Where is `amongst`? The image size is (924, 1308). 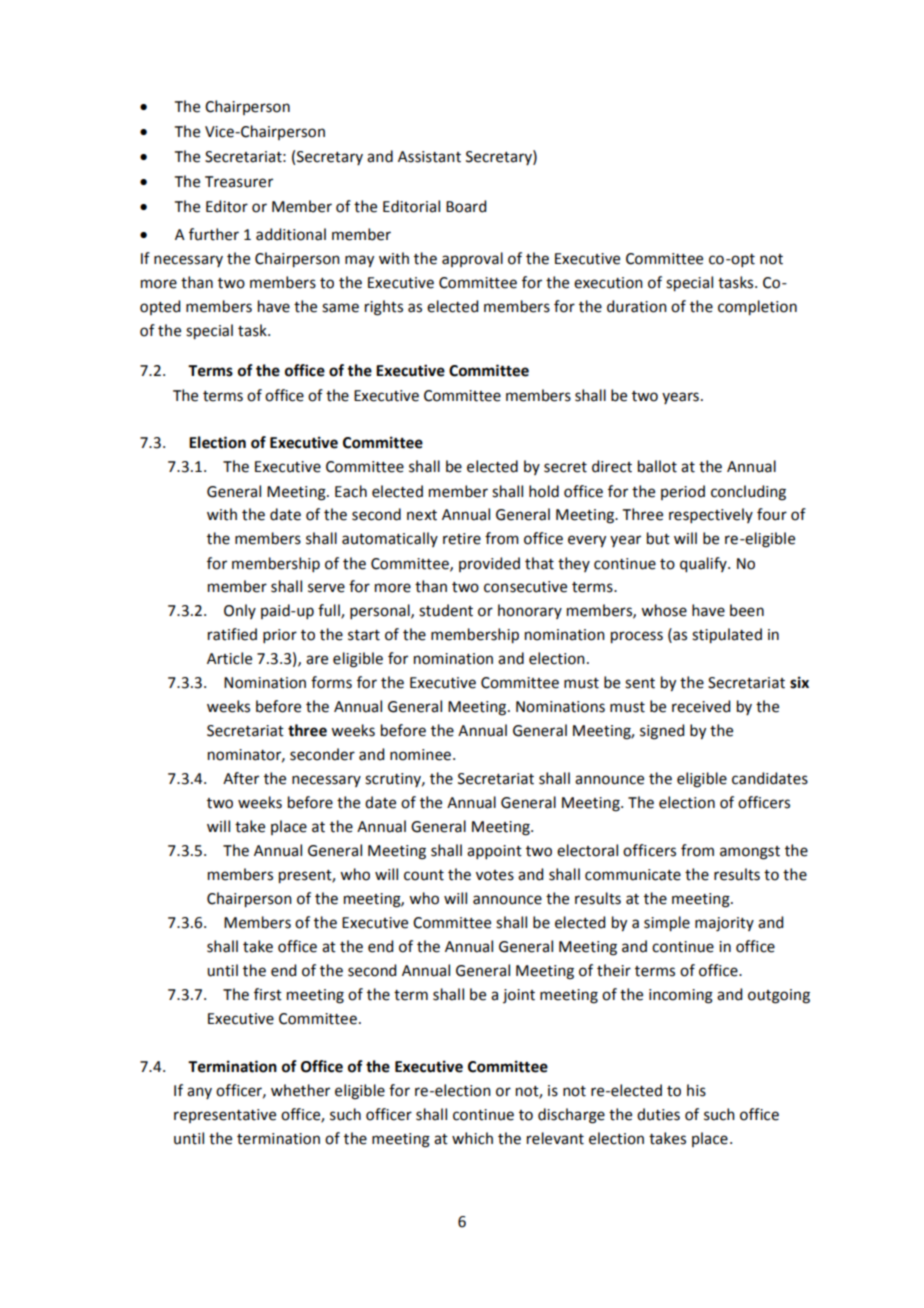
amongst is located at coordinates (750, 853).
